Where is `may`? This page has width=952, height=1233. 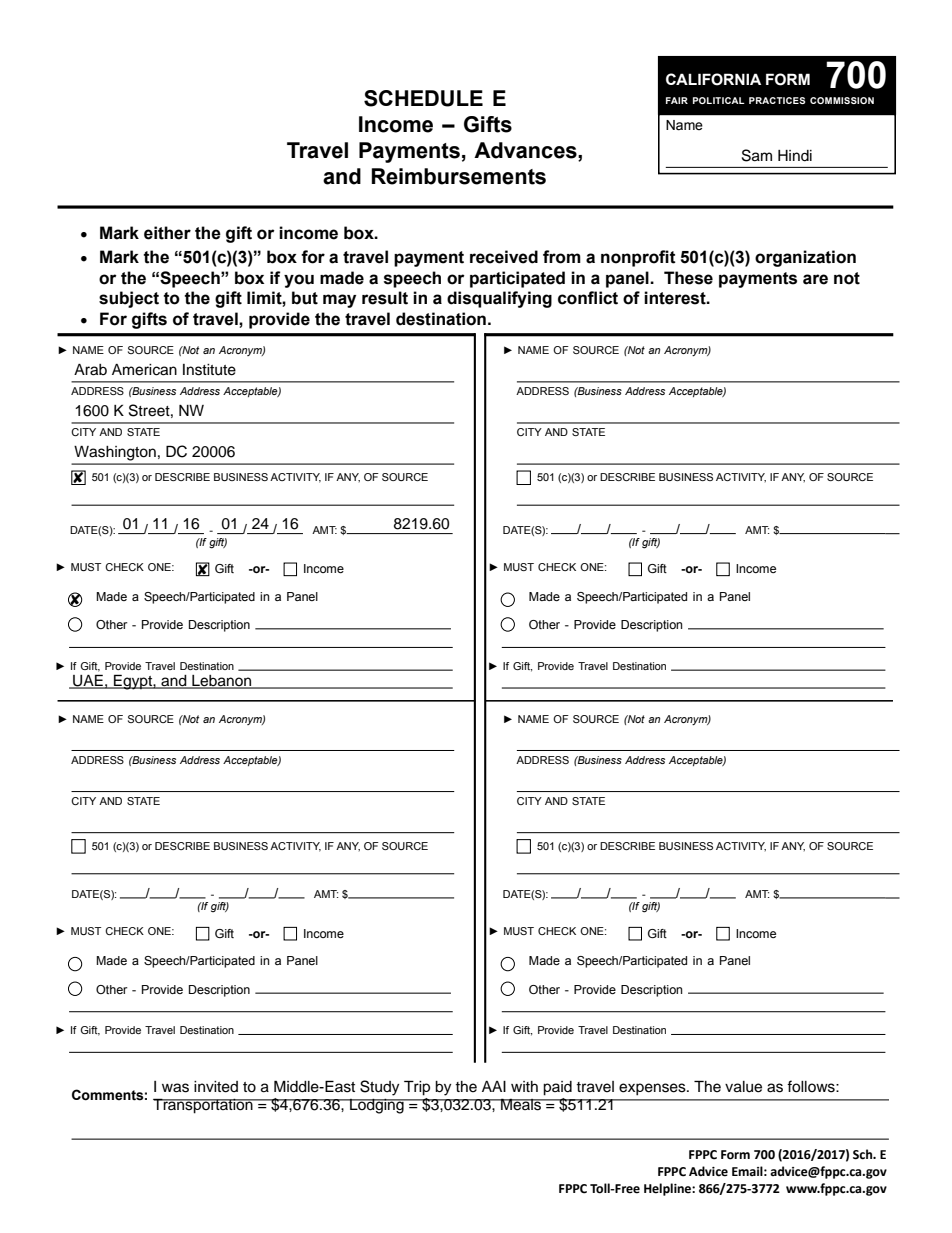
may is located at coordinates (339, 301).
